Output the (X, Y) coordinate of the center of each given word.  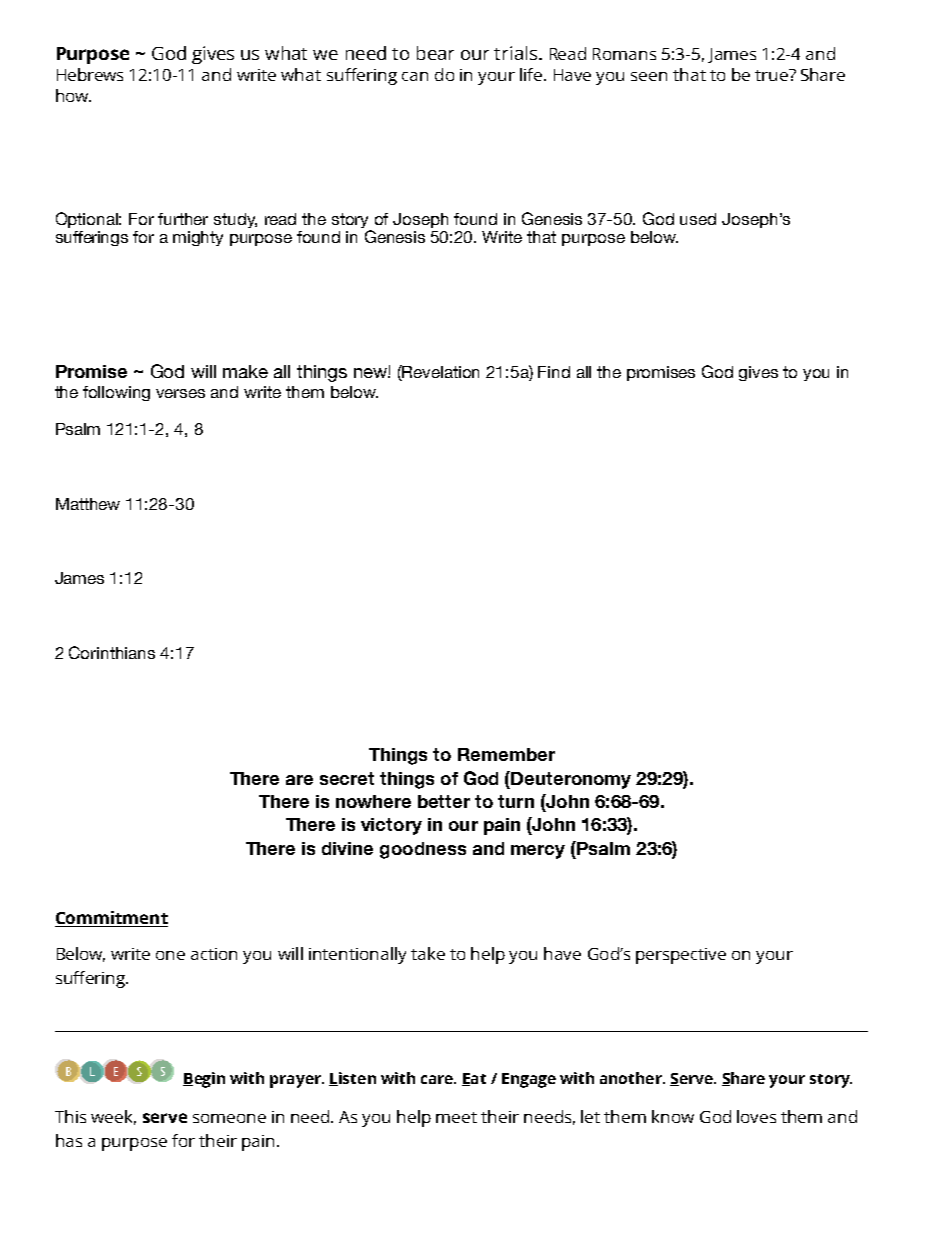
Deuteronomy (571, 780)
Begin (204, 1080)
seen (649, 76)
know (673, 1116)
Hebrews (90, 74)
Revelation (440, 373)
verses (180, 393)
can (415, 76)
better (444, 801)
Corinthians (112, 652)
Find (554, 372)
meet (456, 1117)
